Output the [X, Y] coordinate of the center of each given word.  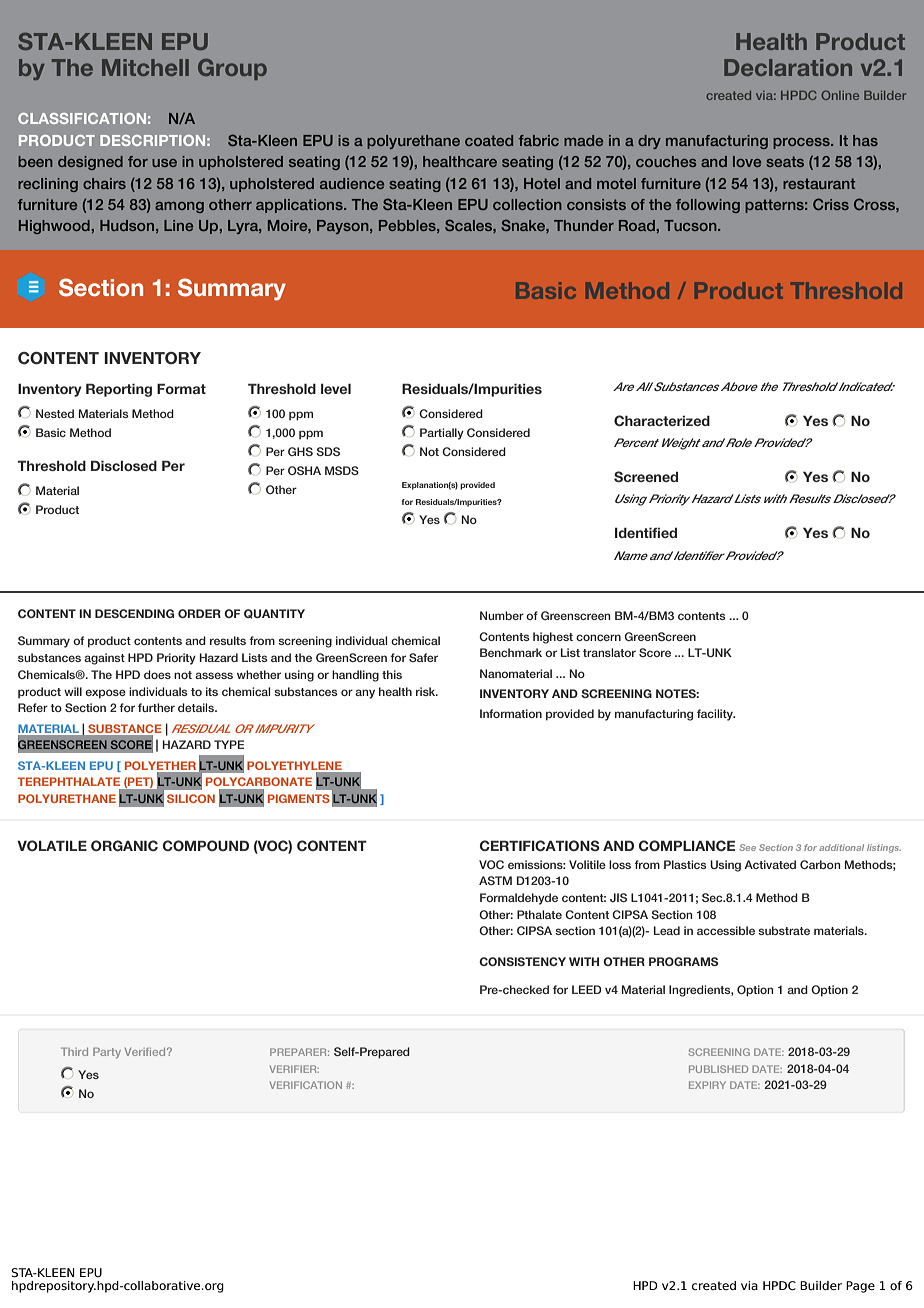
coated [489, 140]
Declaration [788, 67]
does [157, 674]
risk [427, 691]
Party [107, 1052]
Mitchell [145, 67]
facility [716, 715]
